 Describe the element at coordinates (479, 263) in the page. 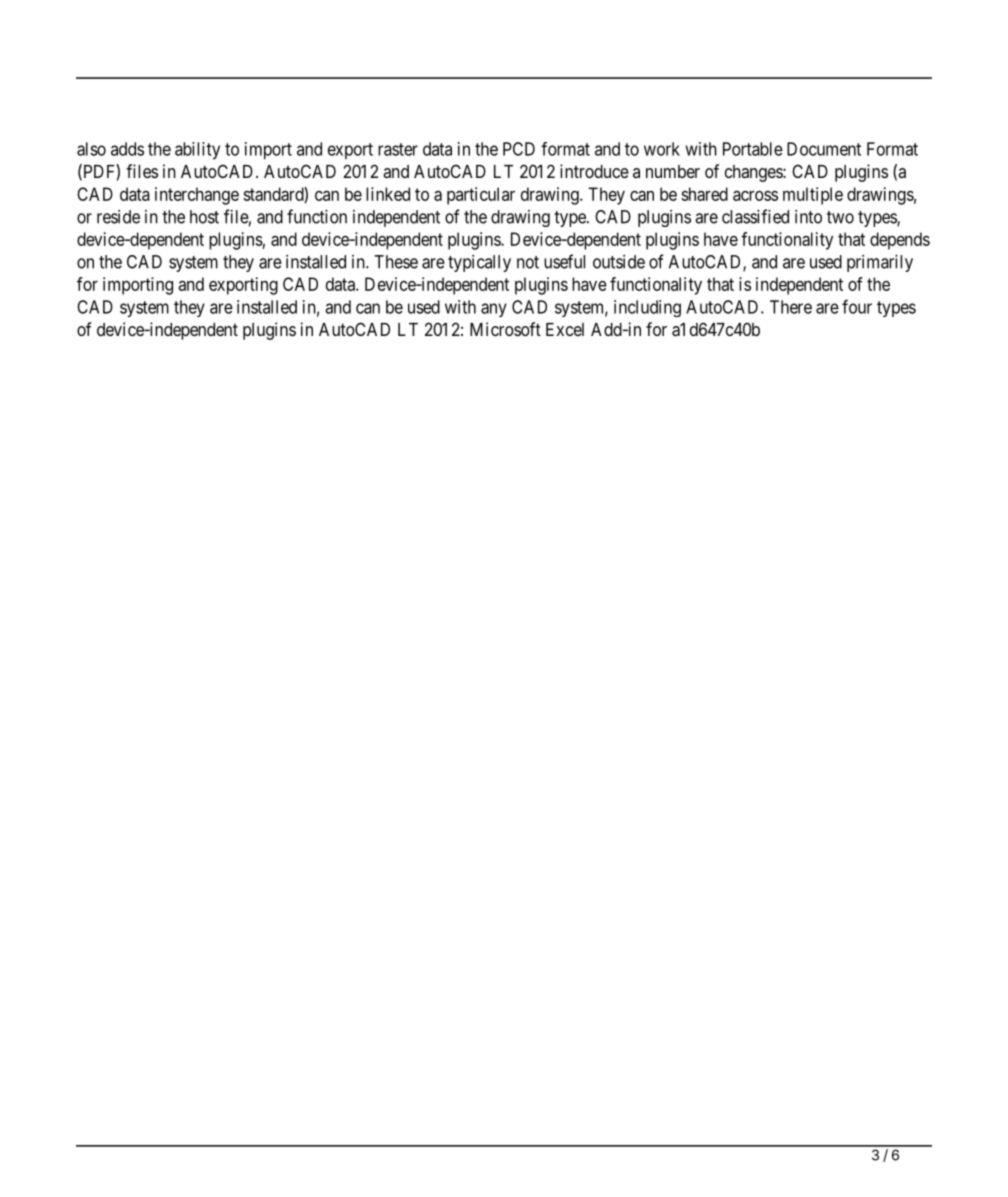

I see `typically` at that location.
